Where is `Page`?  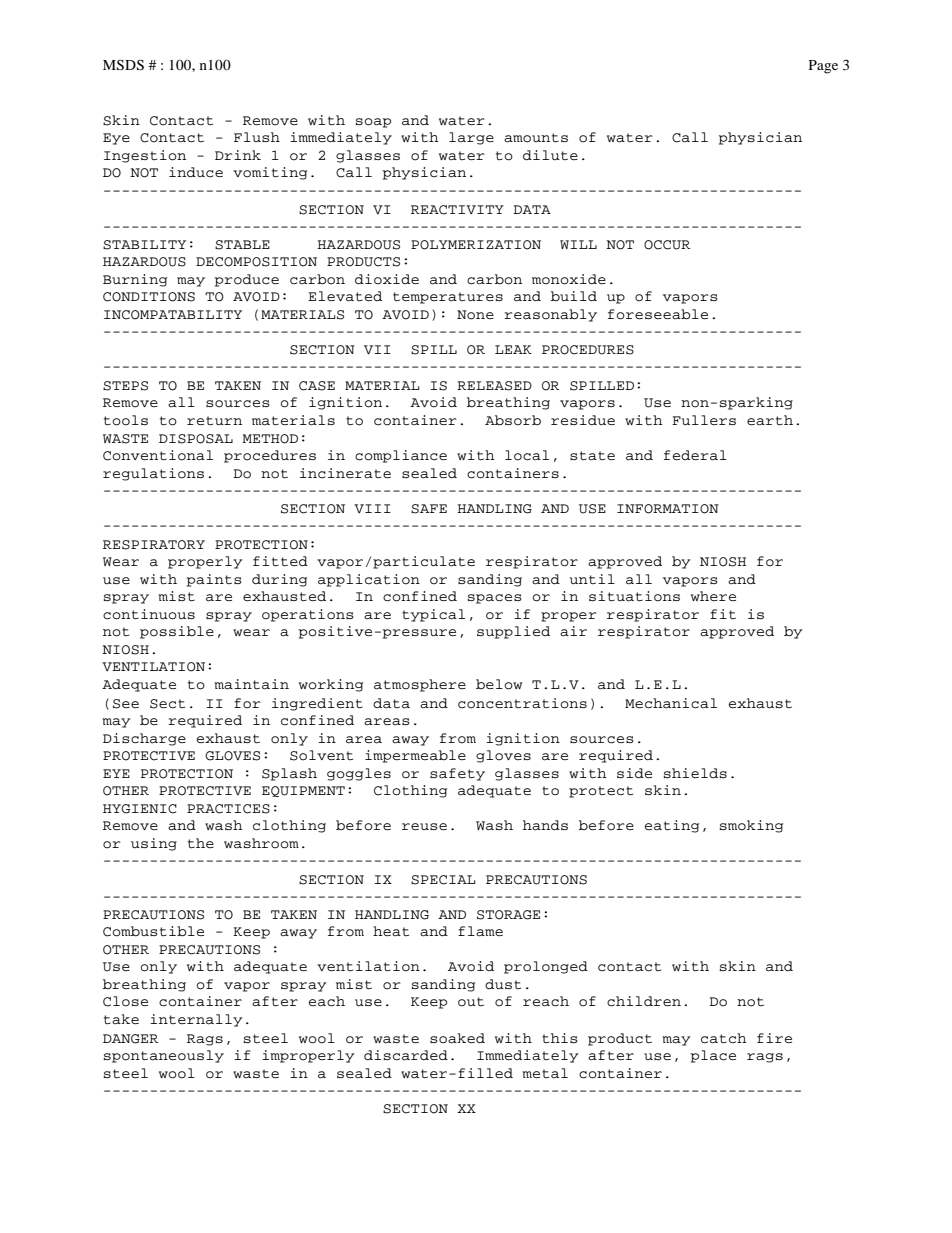 Page is located at coordinates (823, 67).
